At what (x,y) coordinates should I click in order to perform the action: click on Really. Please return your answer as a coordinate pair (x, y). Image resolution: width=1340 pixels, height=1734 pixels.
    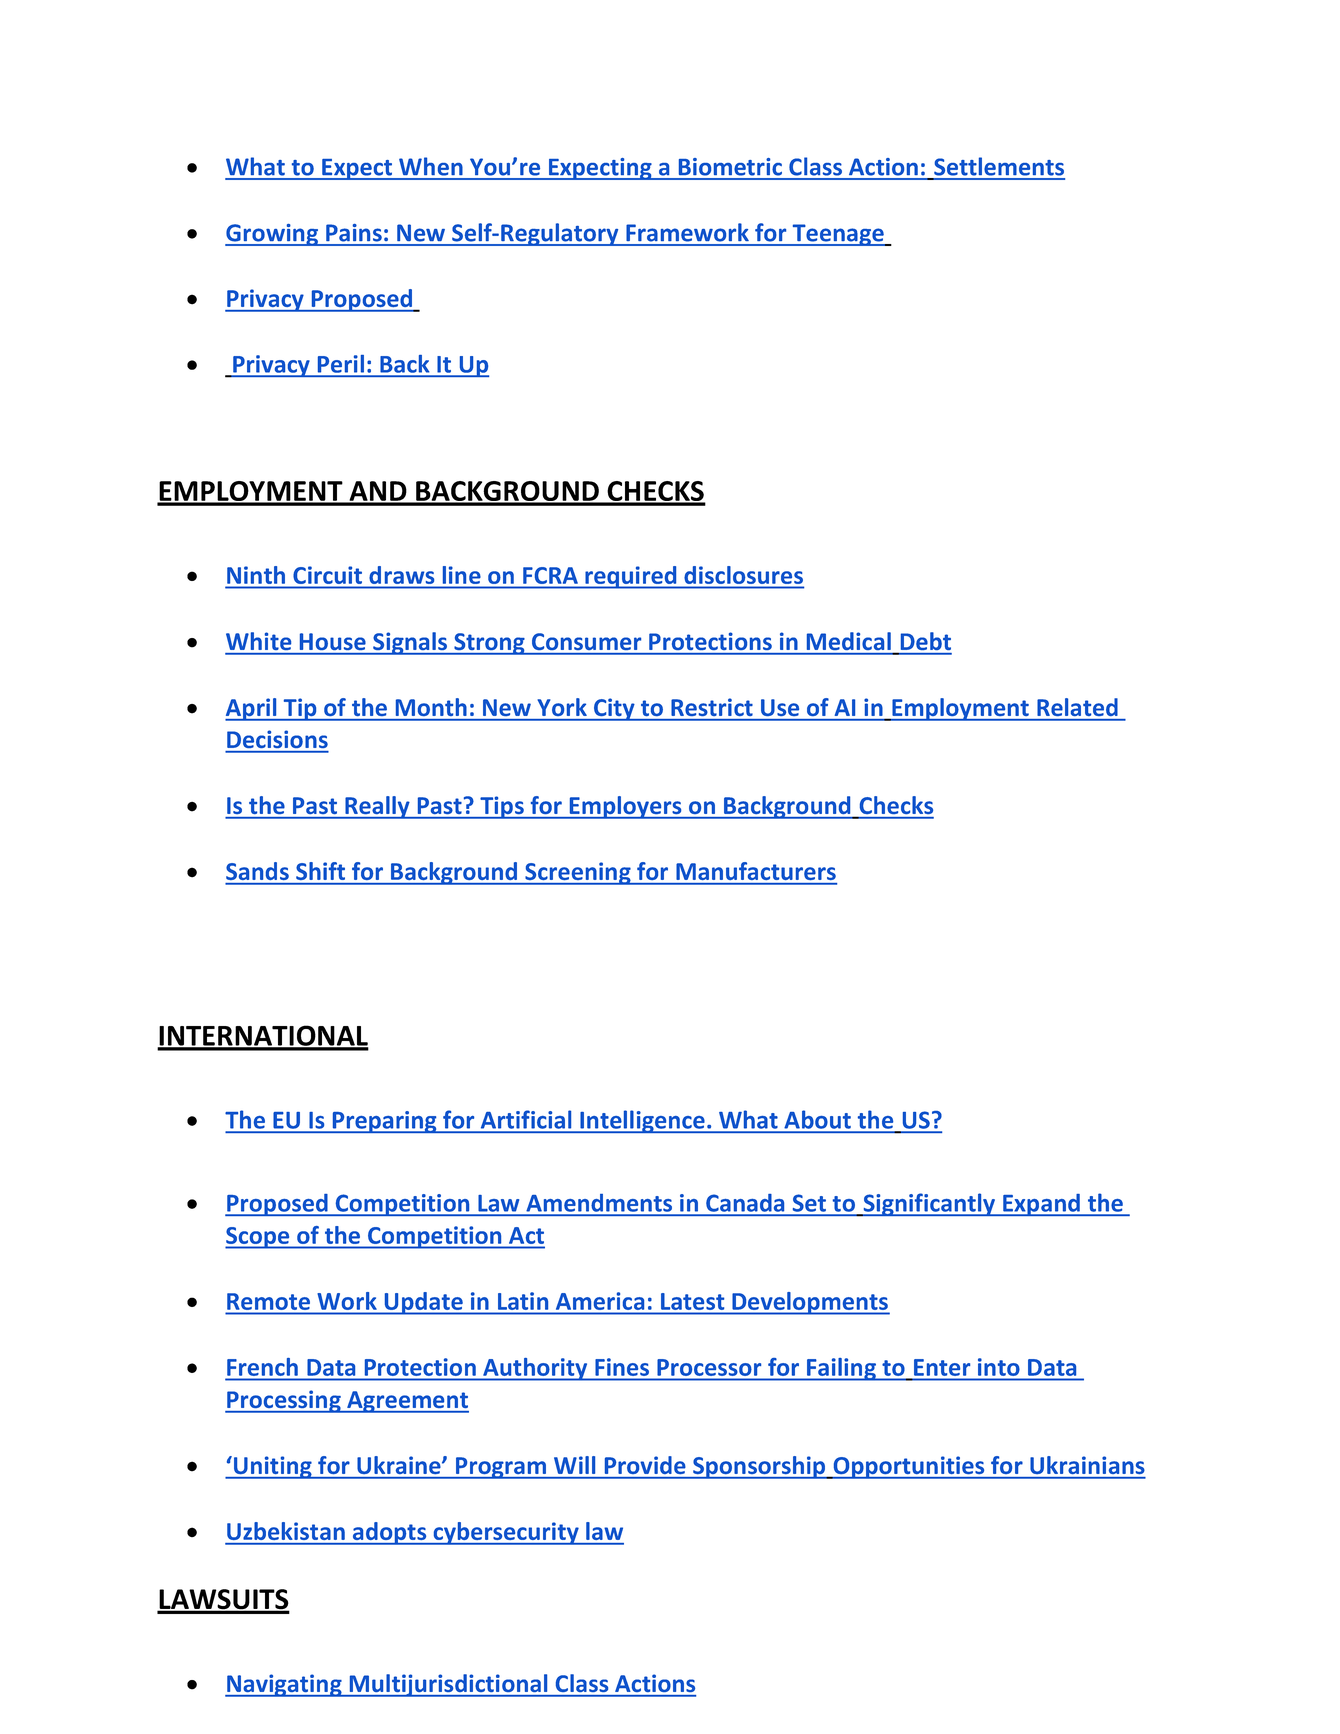
    Looking at the image, I should click on (377, 807).
